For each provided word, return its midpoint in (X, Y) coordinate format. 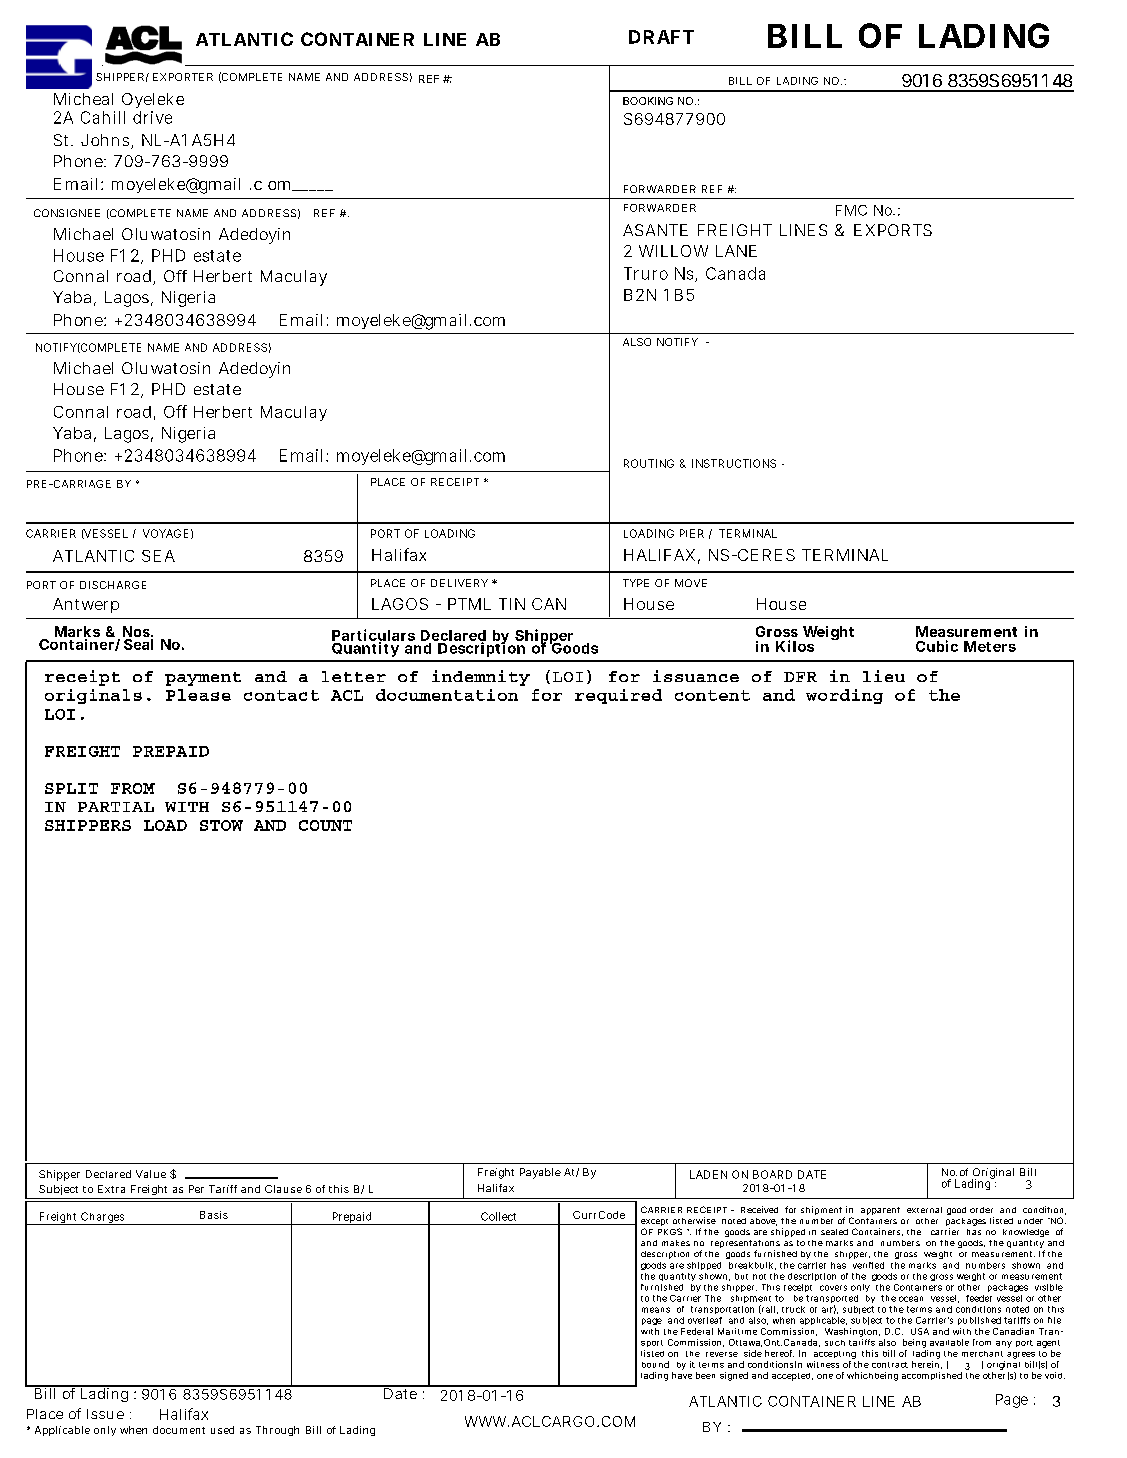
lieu (884, 676)
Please (198, 695)
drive (152, 117)
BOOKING (648, 101)
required (618, 696)
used (222, 1430)
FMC (851, 210)
